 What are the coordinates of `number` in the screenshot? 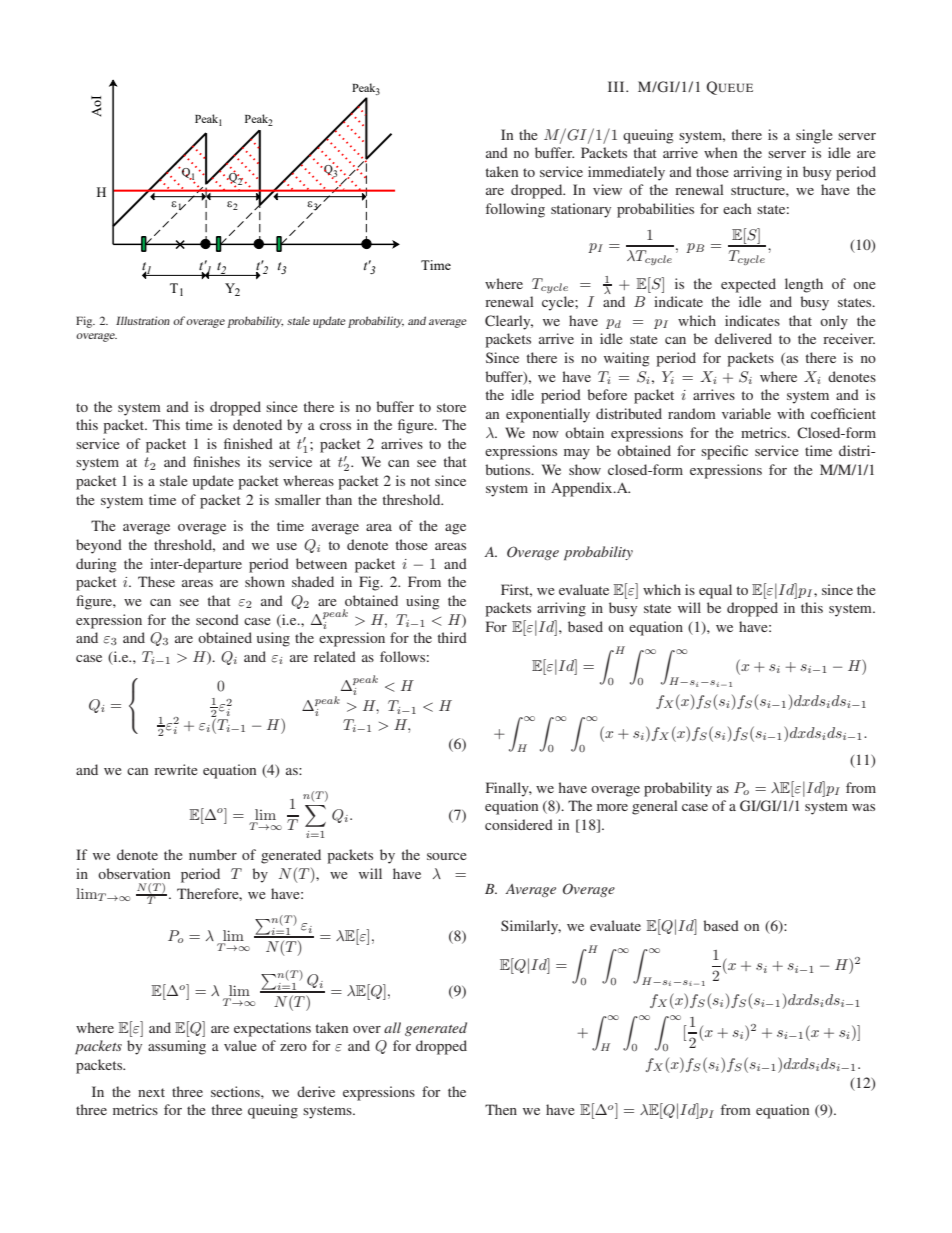 It's located at (213, 854).
